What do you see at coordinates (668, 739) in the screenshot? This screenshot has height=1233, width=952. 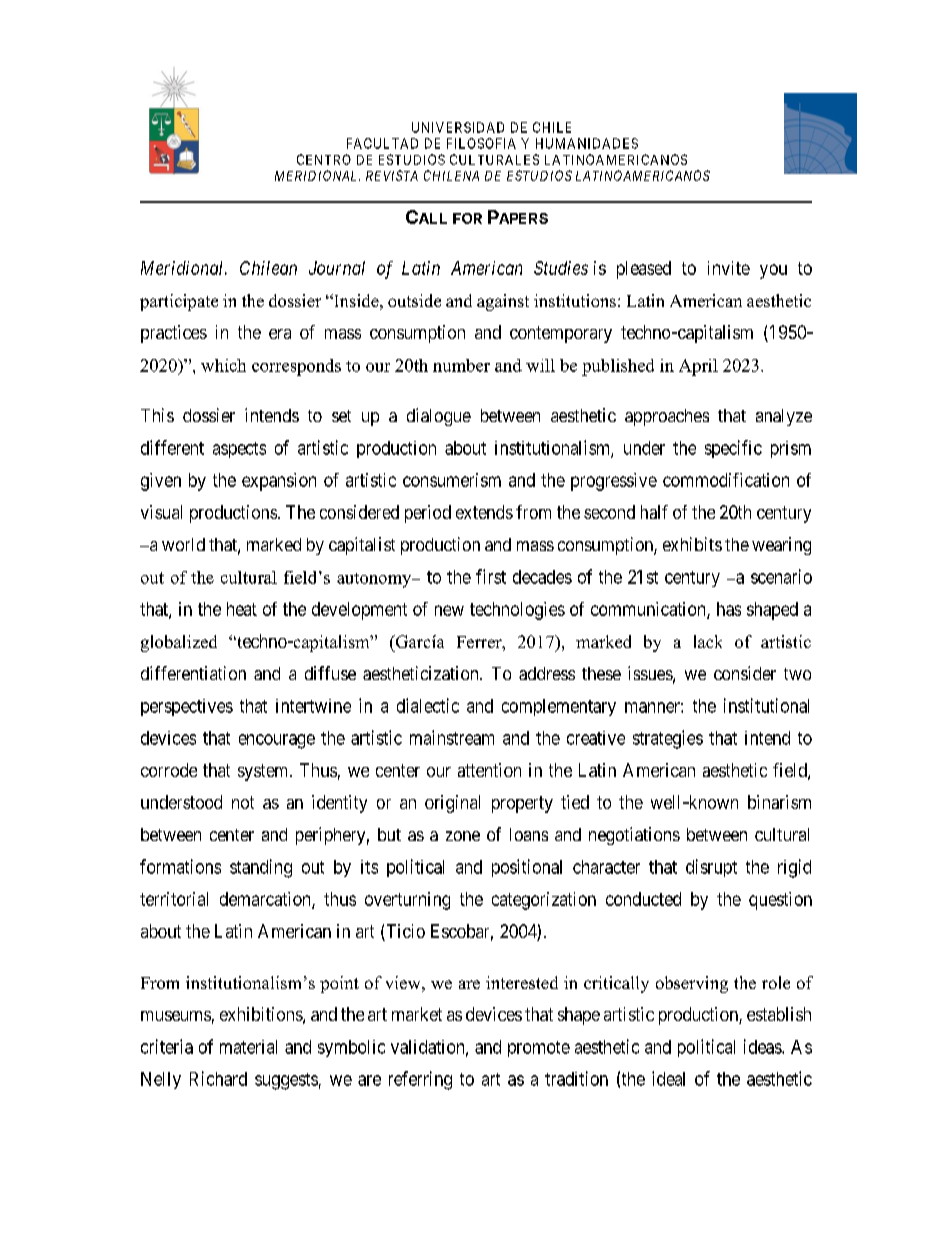 I see `strategies` at bounding box center [668, 739].
